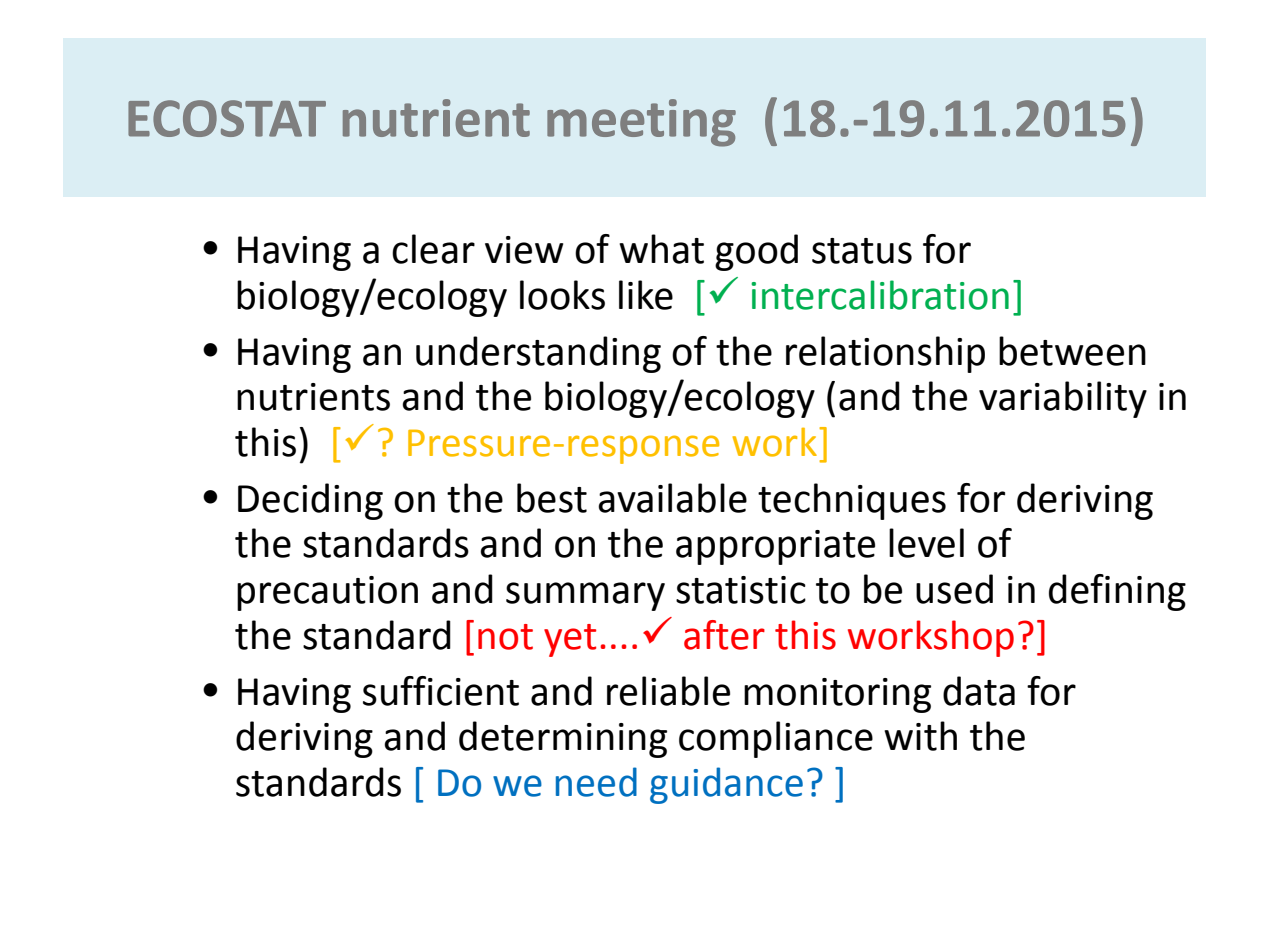  What do you see at coordinates (1063, 399) in the screenshot?
I see `variability` at bounding box center [1063, 399].
